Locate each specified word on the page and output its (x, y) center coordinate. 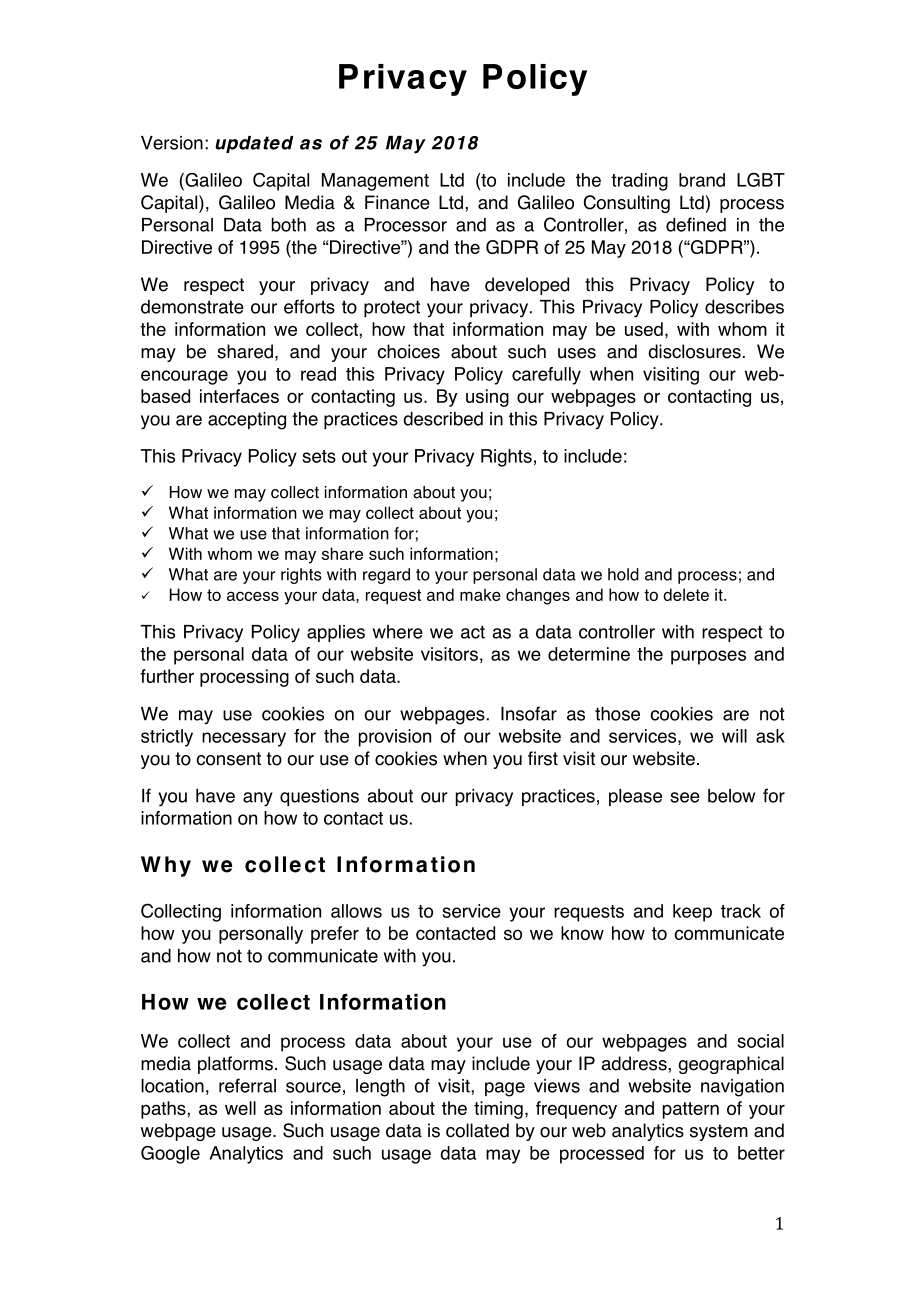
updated (254, 144)
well (240, 1108)
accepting (247, 421)
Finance (397, 202)
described (443, 419)
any (258, 799)
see (685, 797)
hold (623, 574)
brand (702, 180)
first (543, 758)
